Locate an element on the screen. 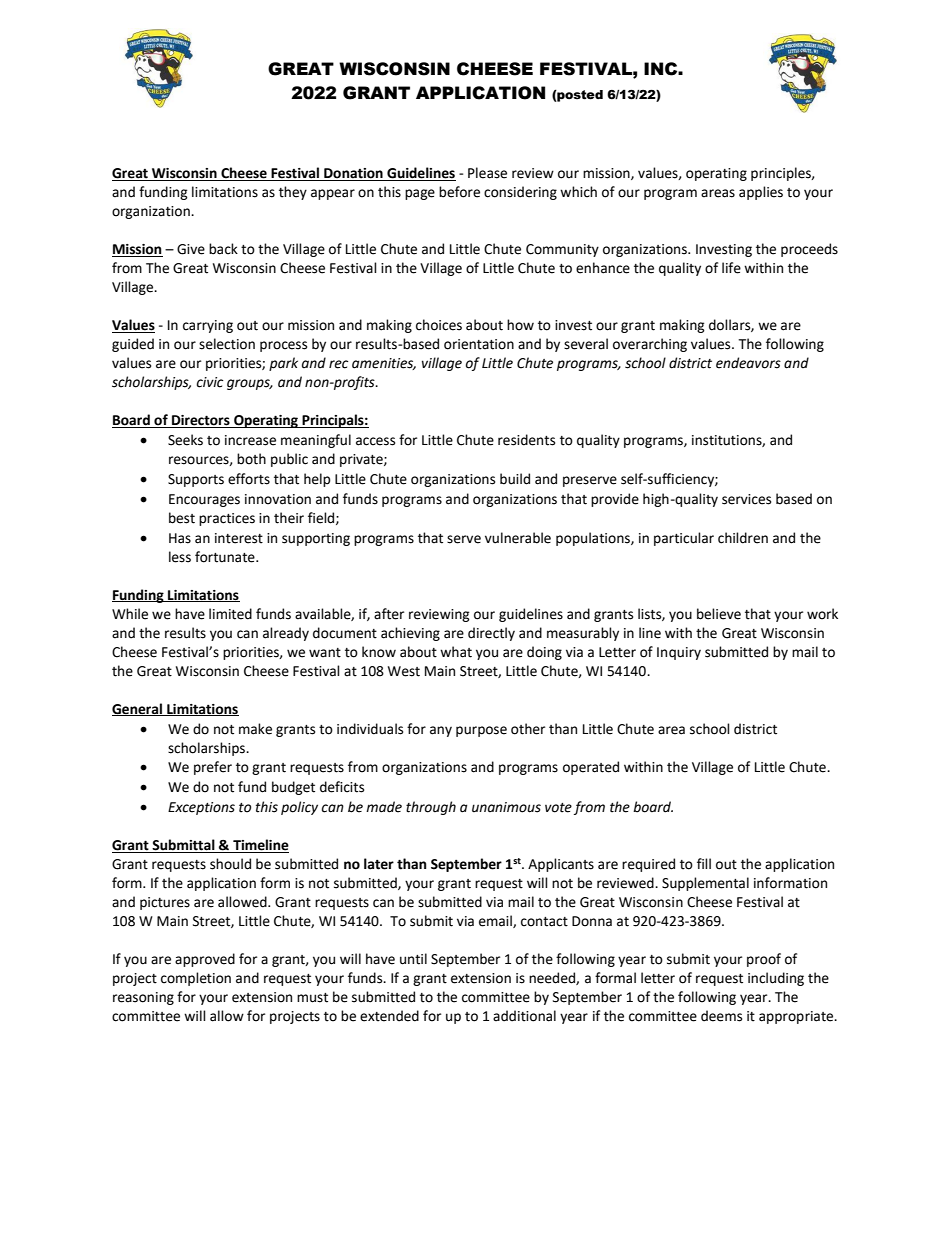 This screenshot has width=952, height=1233. believe is located at coordinates (719, 614).
